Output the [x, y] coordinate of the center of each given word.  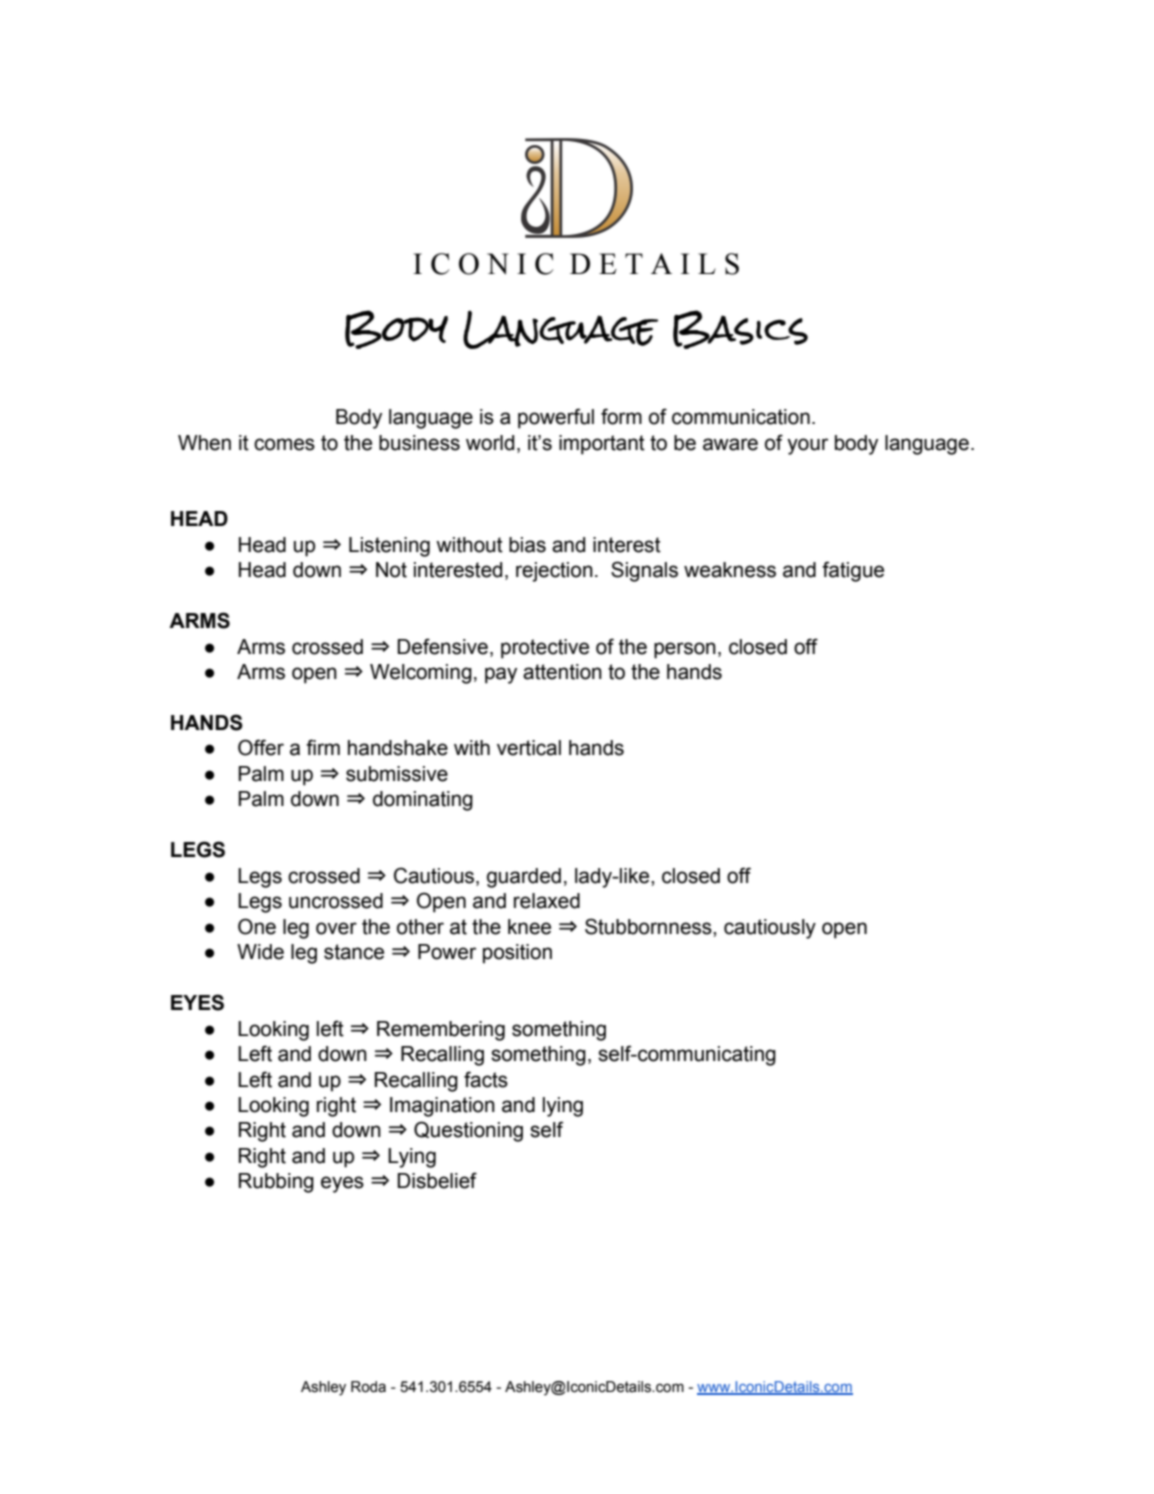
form [621, 416]
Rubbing [276, 1183]
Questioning [468, 1131]
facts [486, 1079]
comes [284, 444]
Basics [740, 329]
